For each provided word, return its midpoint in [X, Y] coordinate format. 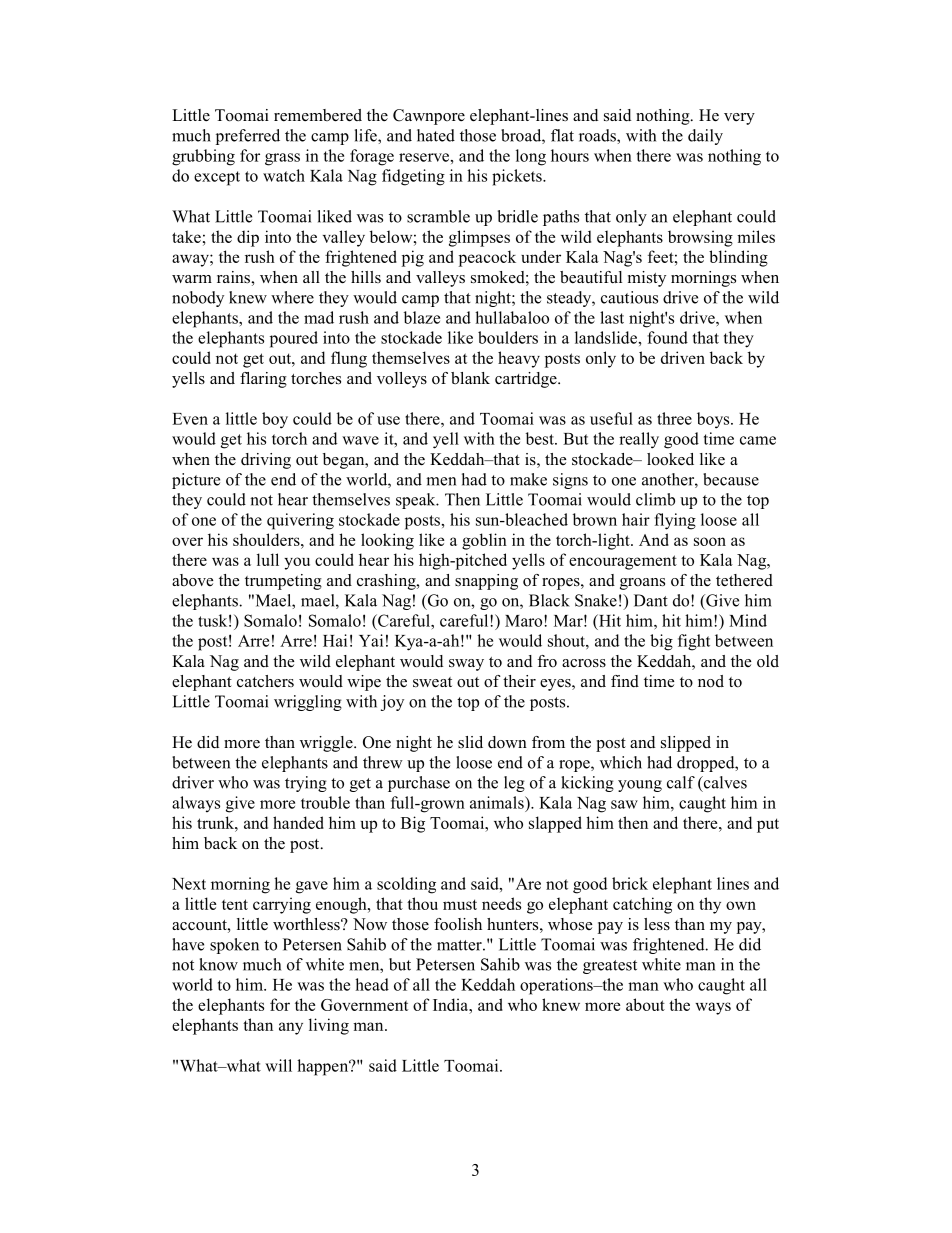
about [645, 1004]
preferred [248, 137]
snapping [486, 582]
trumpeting [283, 582]
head [372, 984]
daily [705, 137]
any [291, 1028]
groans [642, 584]
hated [436, 135]
